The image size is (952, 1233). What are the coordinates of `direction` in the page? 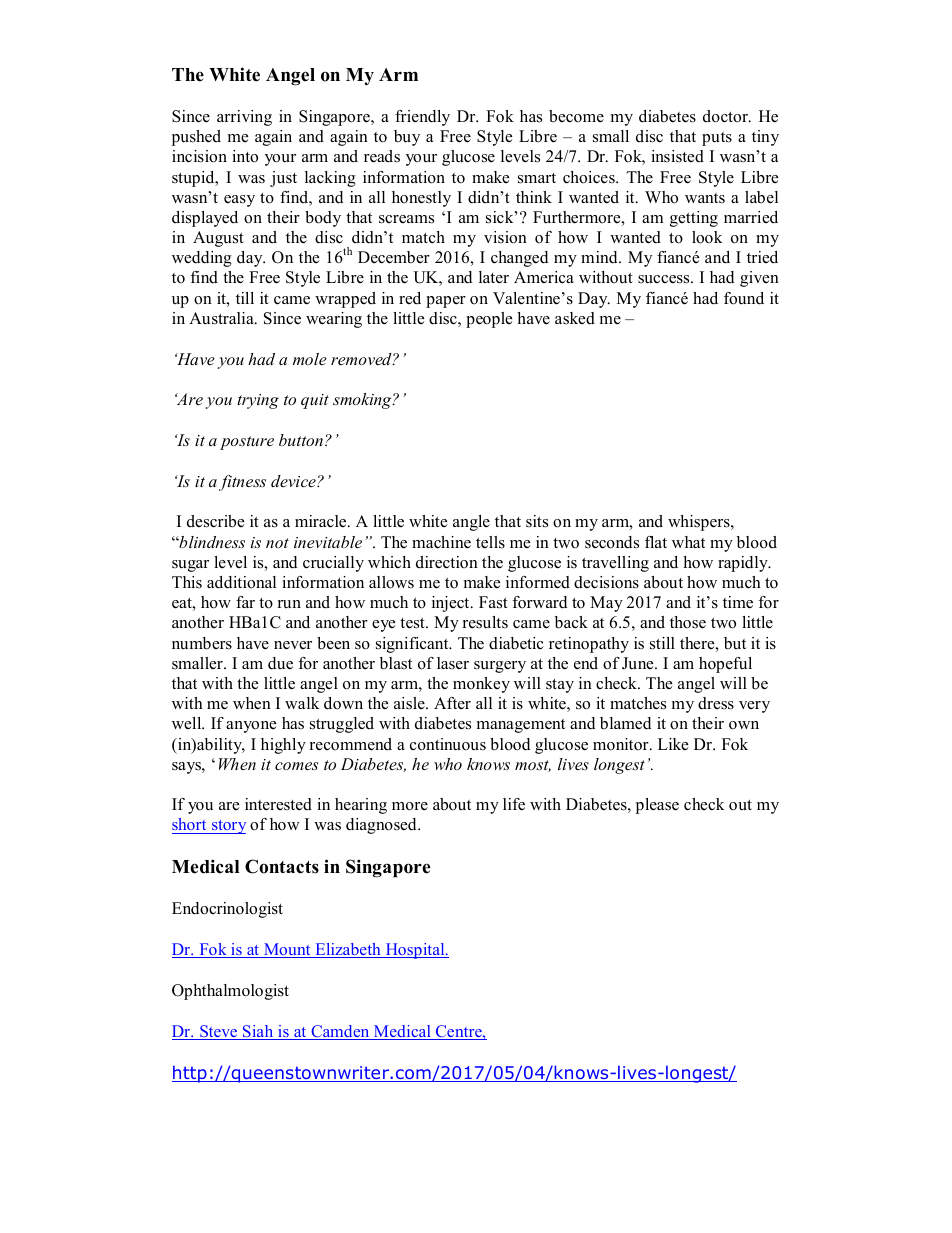 It's located at (447, 562).
